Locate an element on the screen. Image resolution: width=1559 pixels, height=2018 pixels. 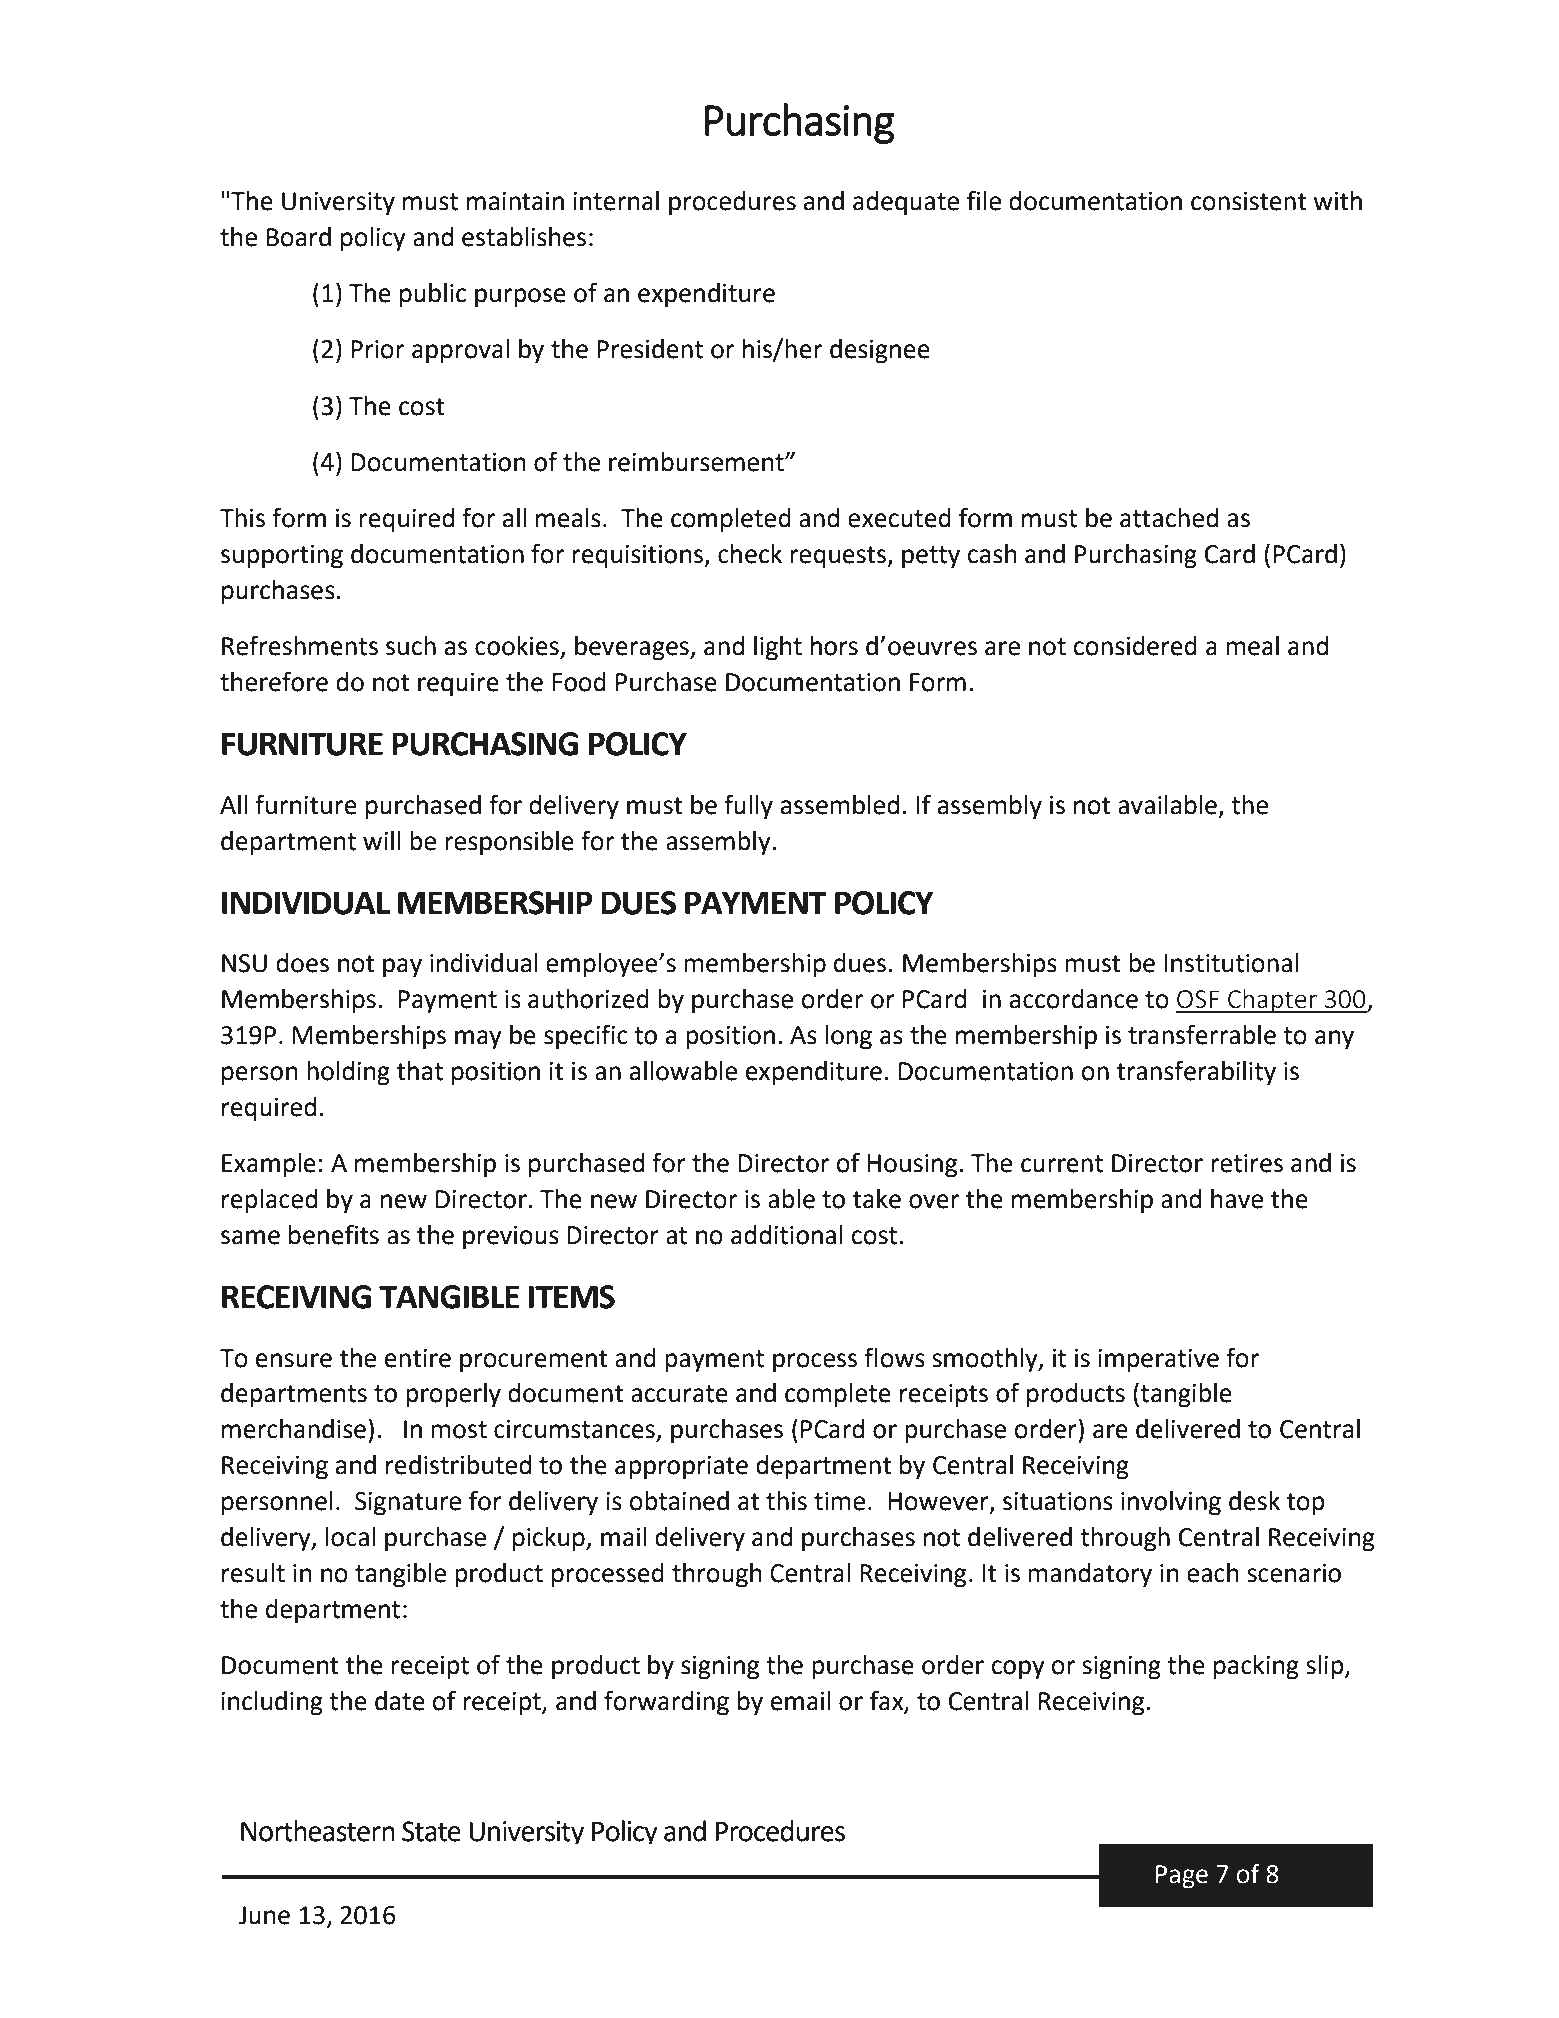
Page is located at coordinates (1182, 1877).
